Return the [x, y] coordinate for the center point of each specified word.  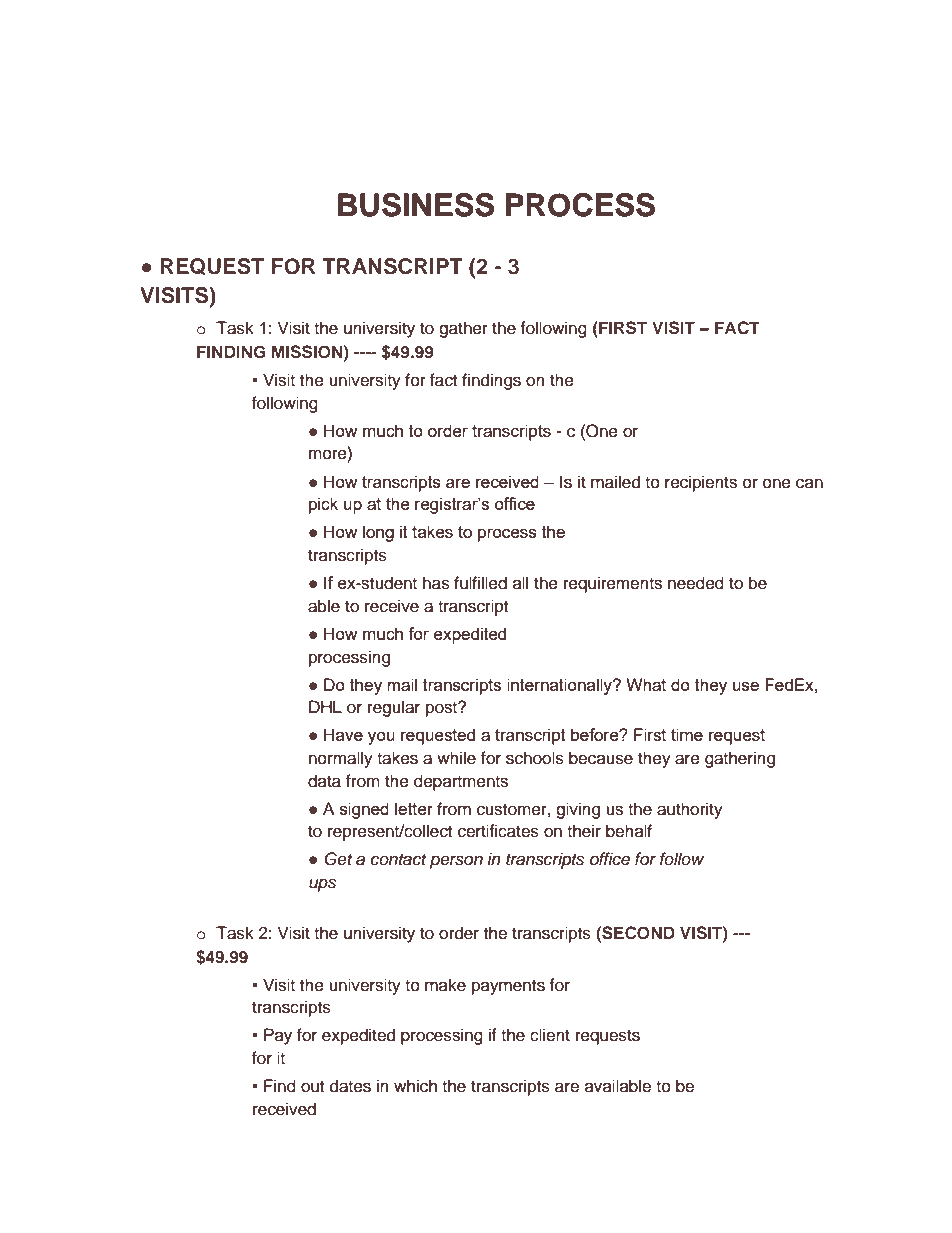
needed [696, 583]
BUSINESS [416, 205]
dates [350, 1086]
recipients [701, 483]
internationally [560, 686]
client [550, 1035]
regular [394, 708]
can [809, 483]
